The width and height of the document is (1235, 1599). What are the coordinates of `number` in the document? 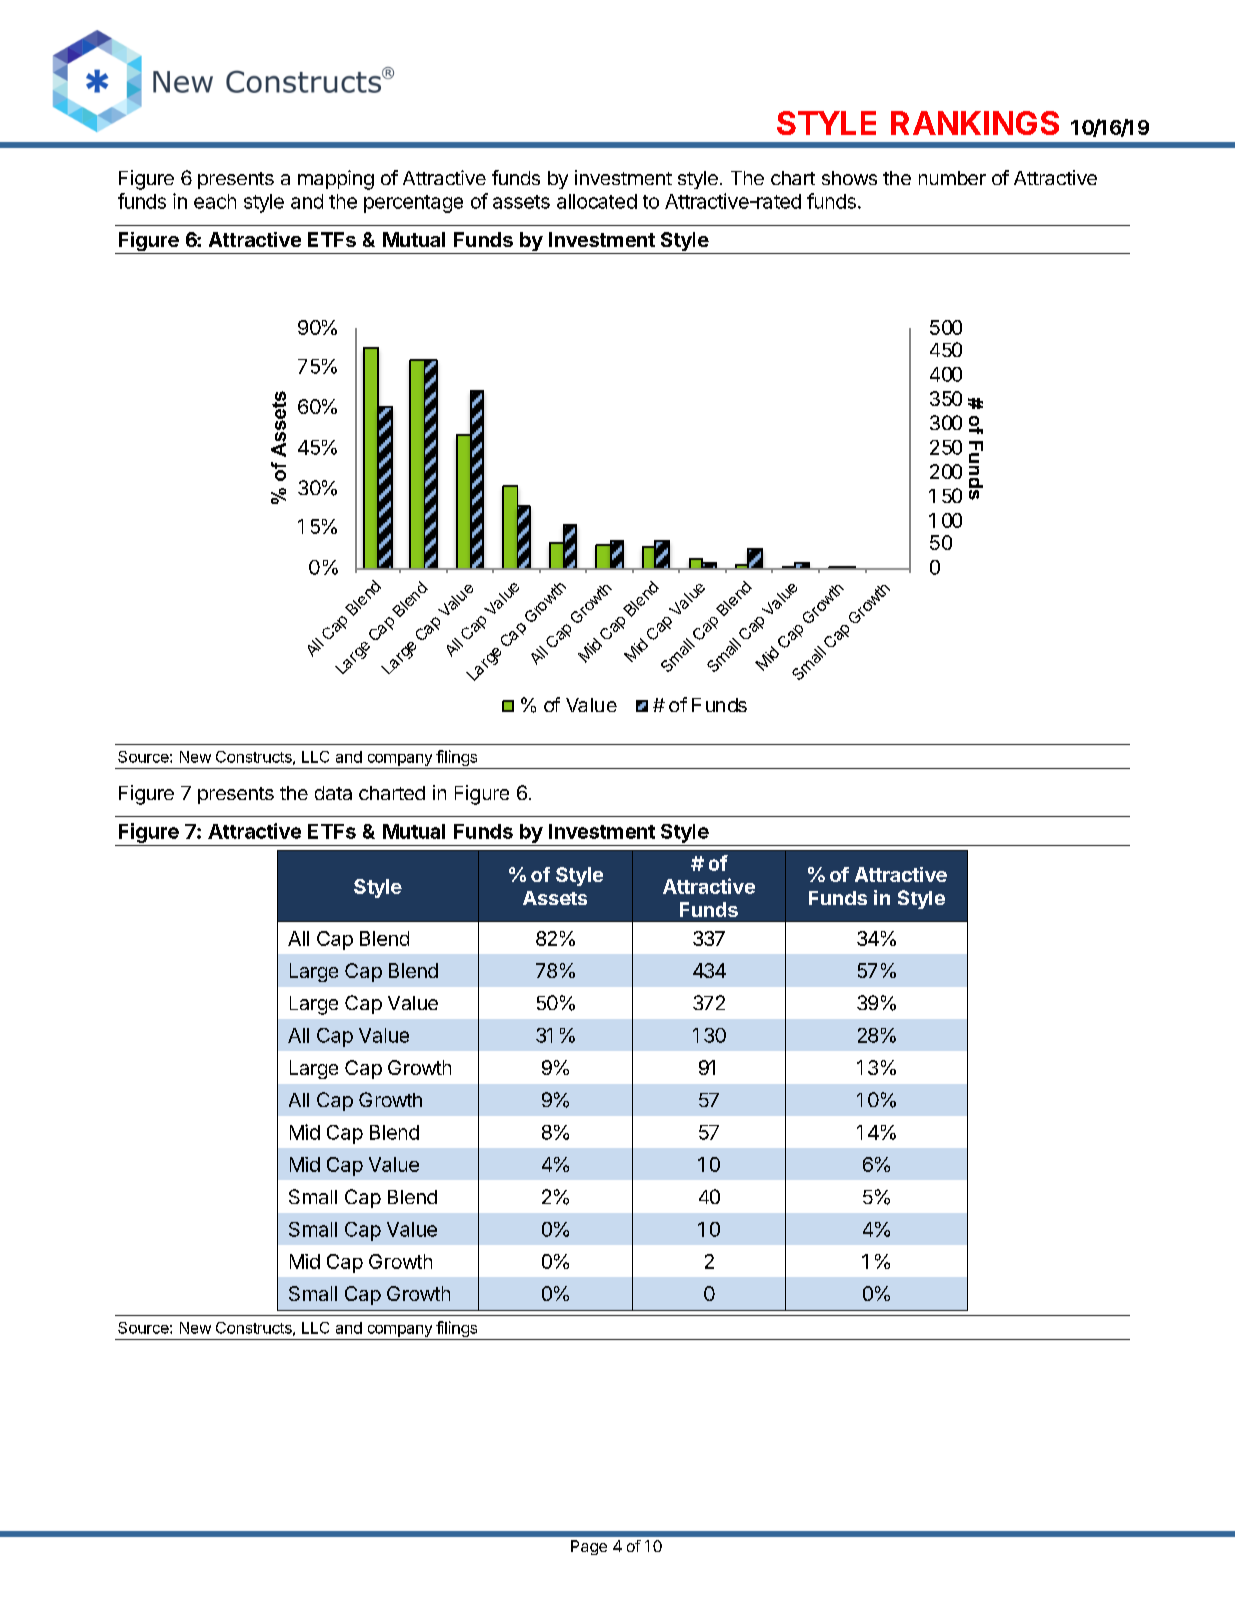 It's located at (952, 178).
